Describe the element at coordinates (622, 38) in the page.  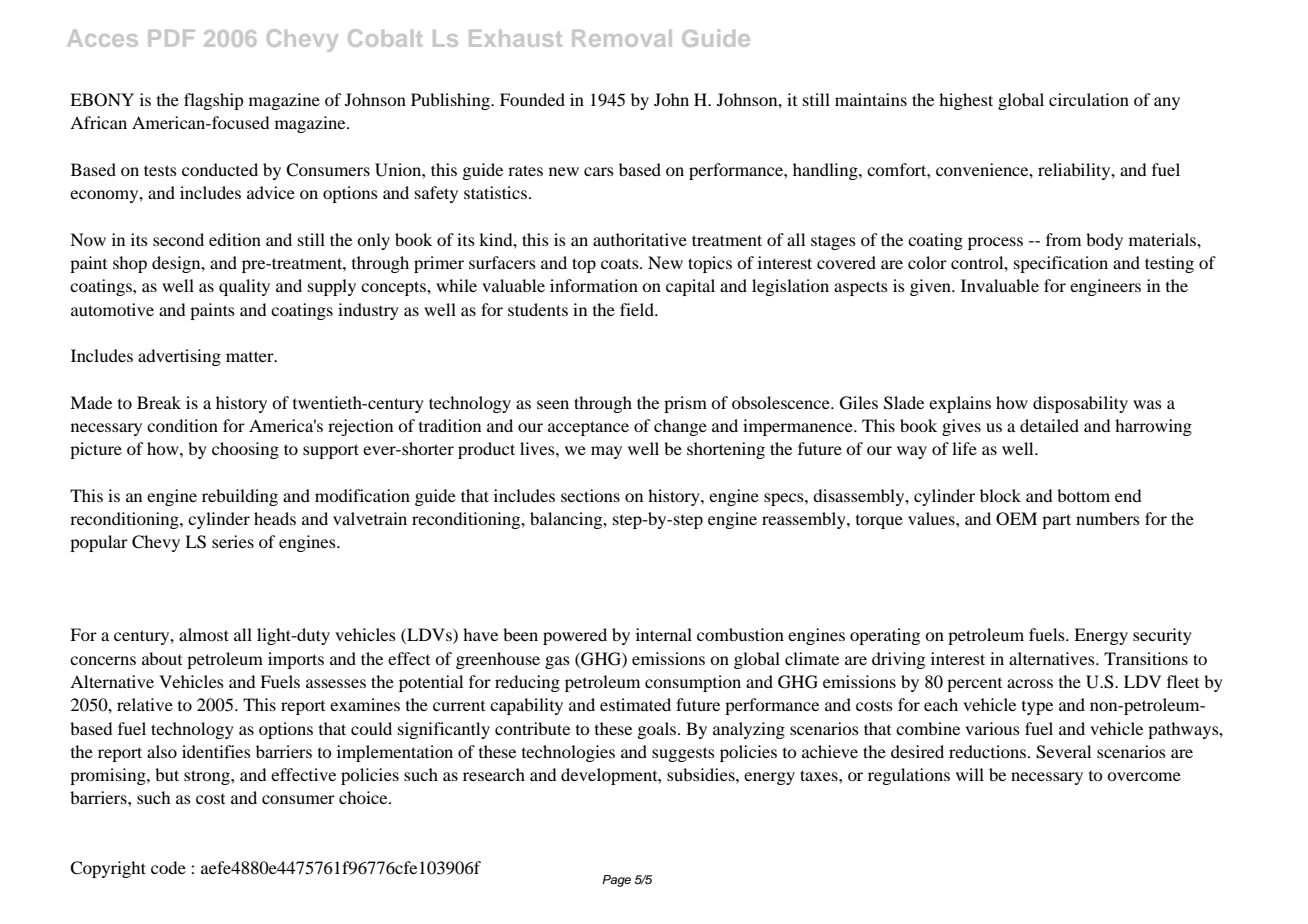
I see `Removal` at that location.
